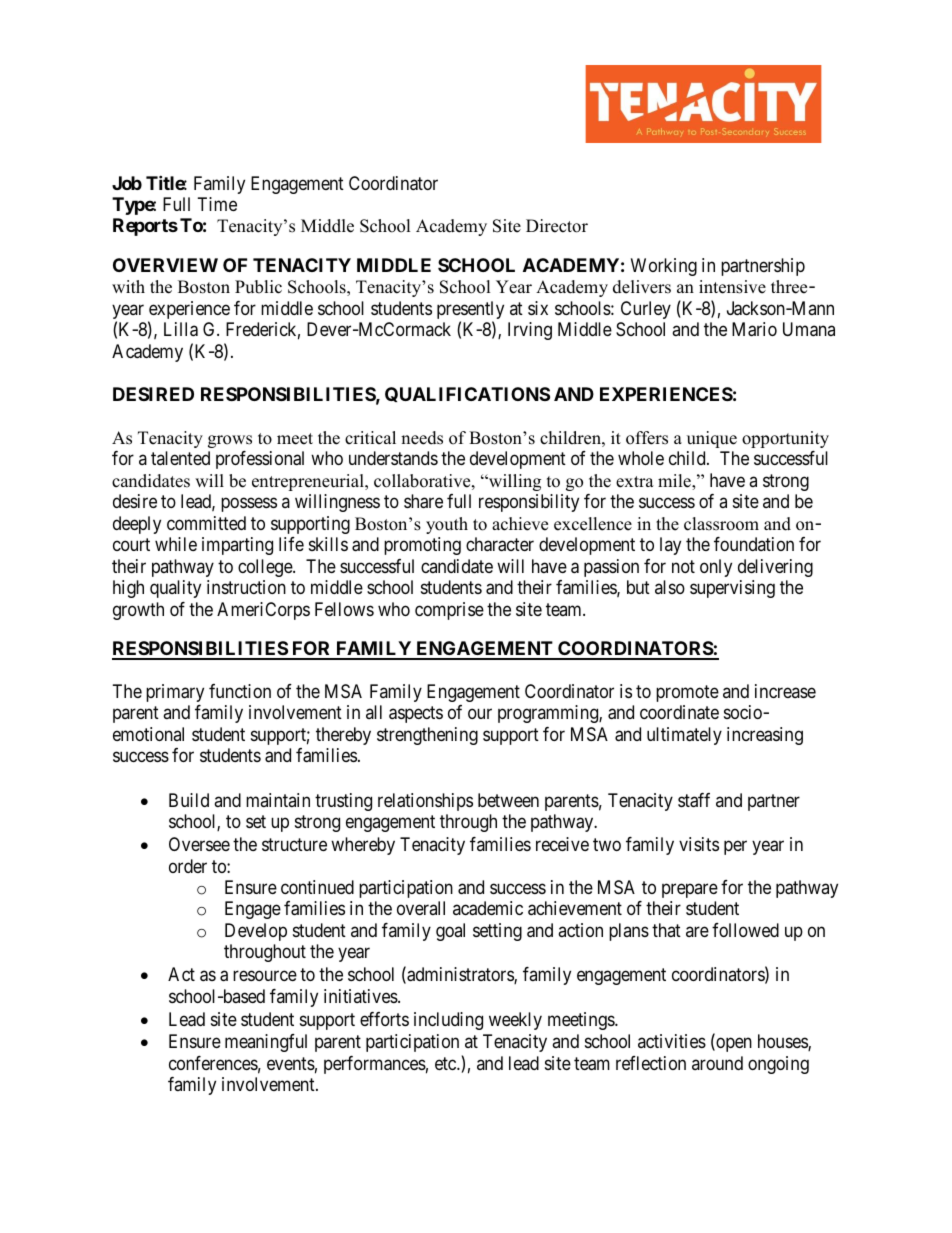  Describe the element at coordinates (188, 866) in the screenshot. I see `order` at that location.
